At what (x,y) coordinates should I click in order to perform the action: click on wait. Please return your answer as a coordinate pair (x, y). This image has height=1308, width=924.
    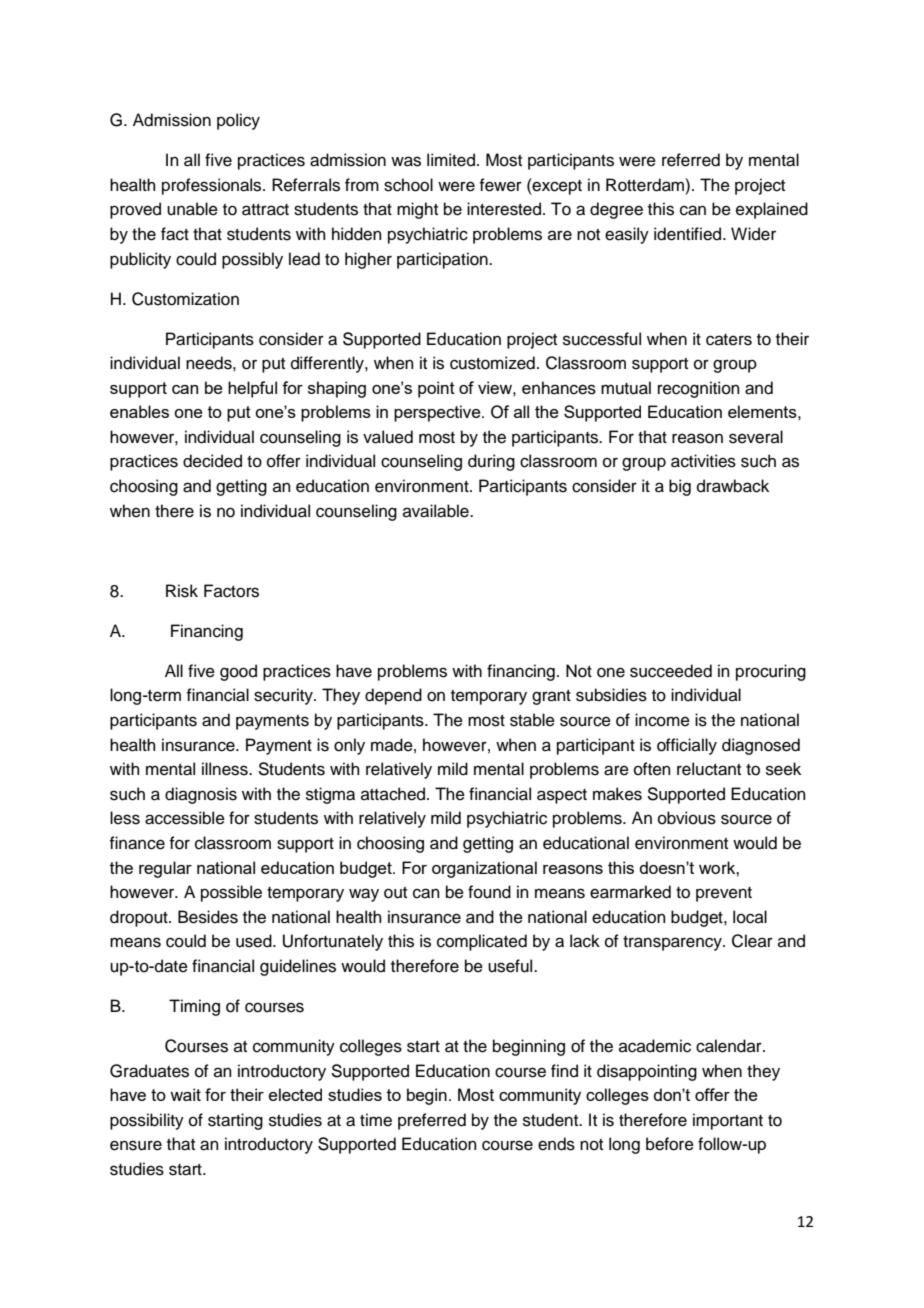
    Looking at the image, I should click on (185, 1094).
